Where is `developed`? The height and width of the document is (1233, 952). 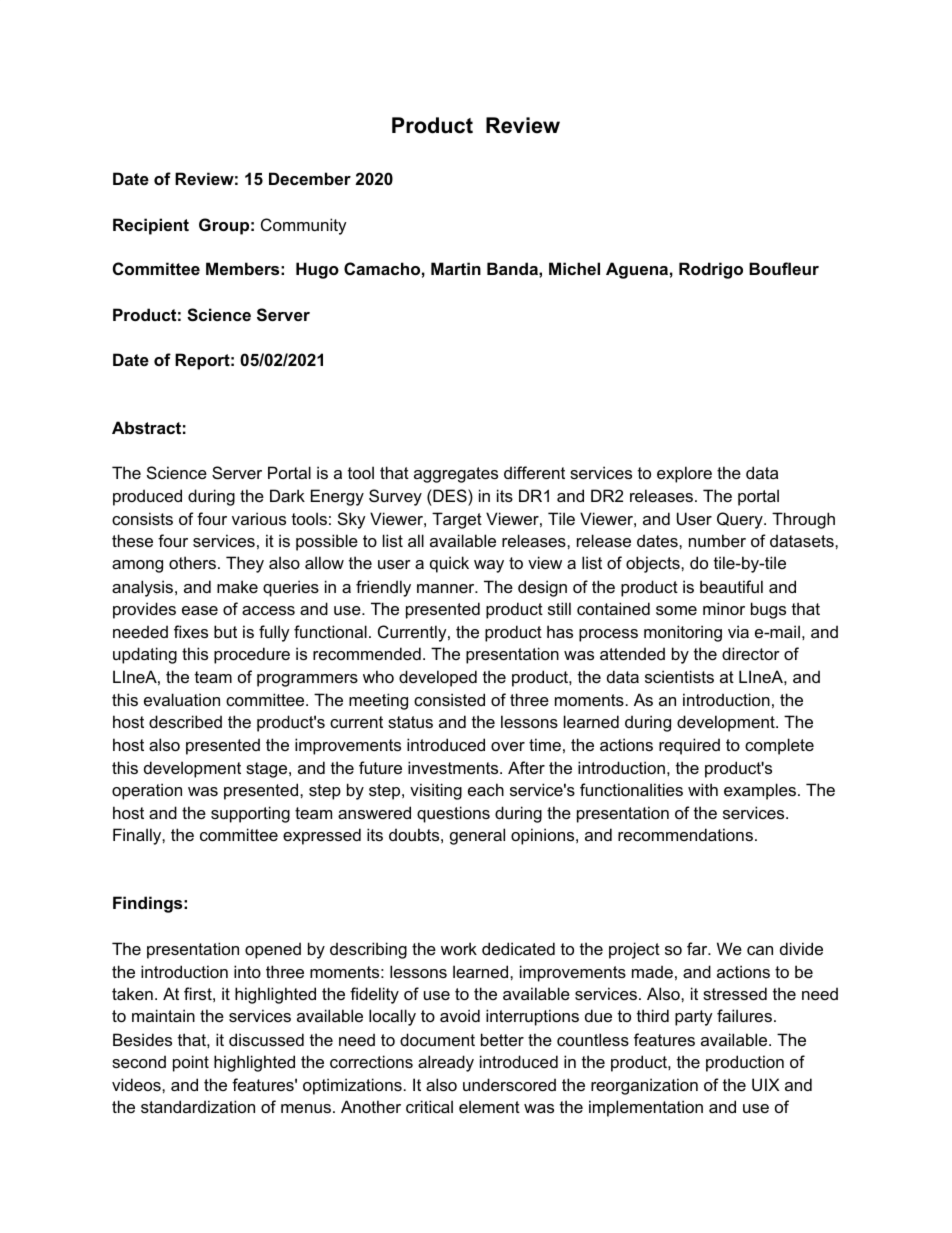
developed is located at coordinates (438, 678).
